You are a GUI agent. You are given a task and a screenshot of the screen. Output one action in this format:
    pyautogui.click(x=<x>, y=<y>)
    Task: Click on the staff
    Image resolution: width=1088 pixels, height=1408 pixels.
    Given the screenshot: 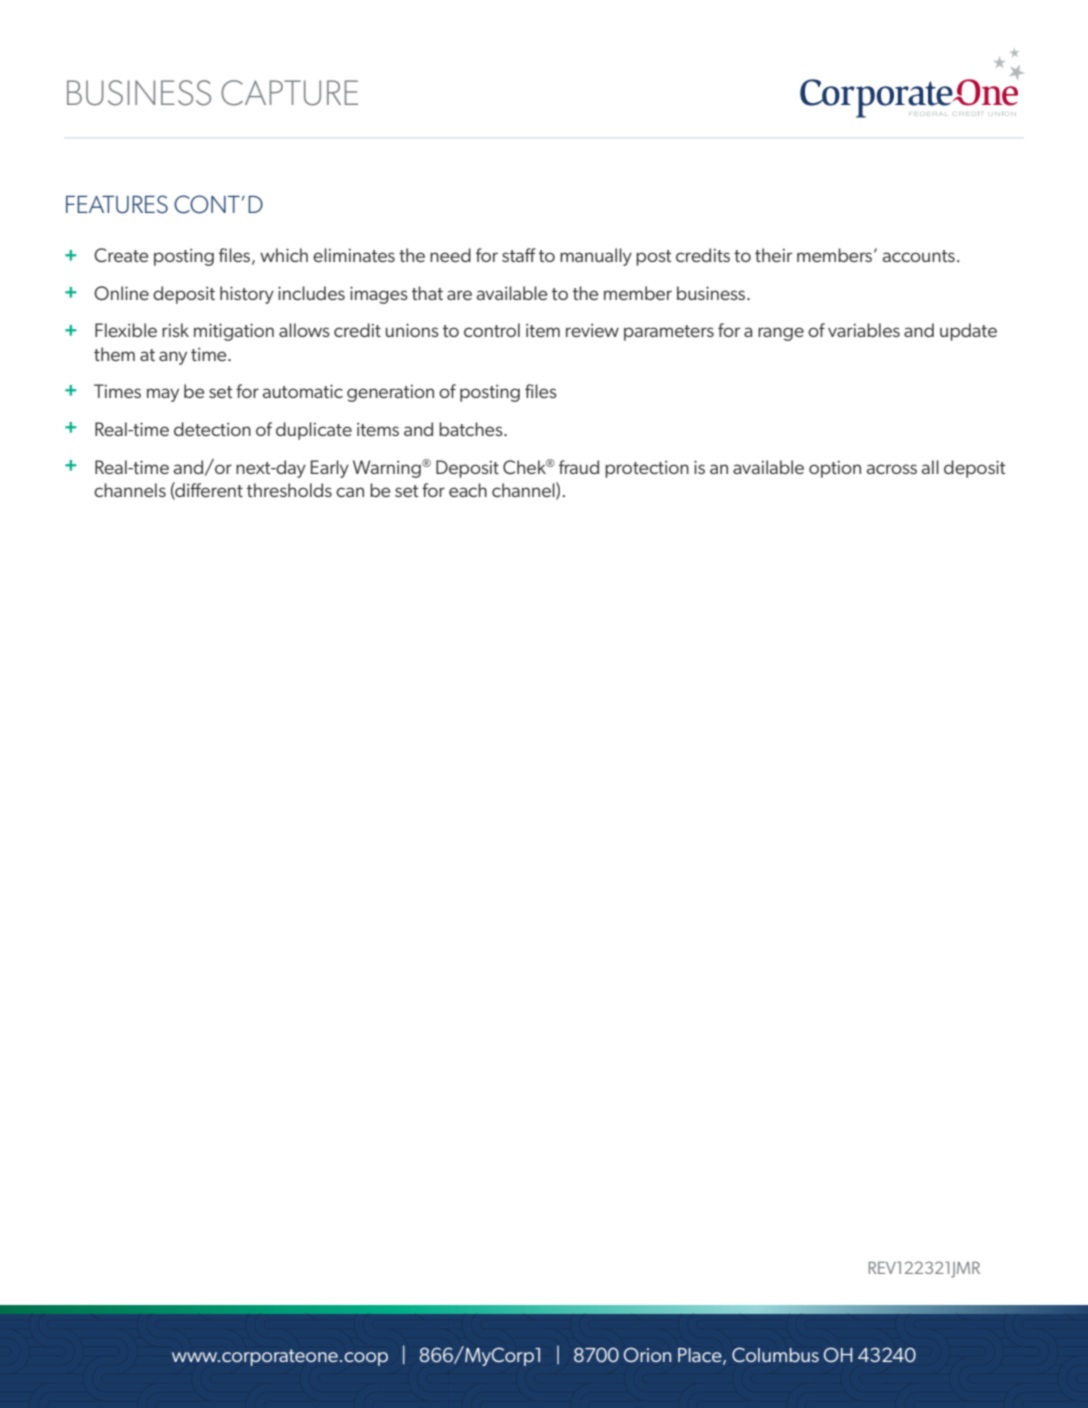 What is the action you would take?
    pyautogui.click(x=519, y=255)
